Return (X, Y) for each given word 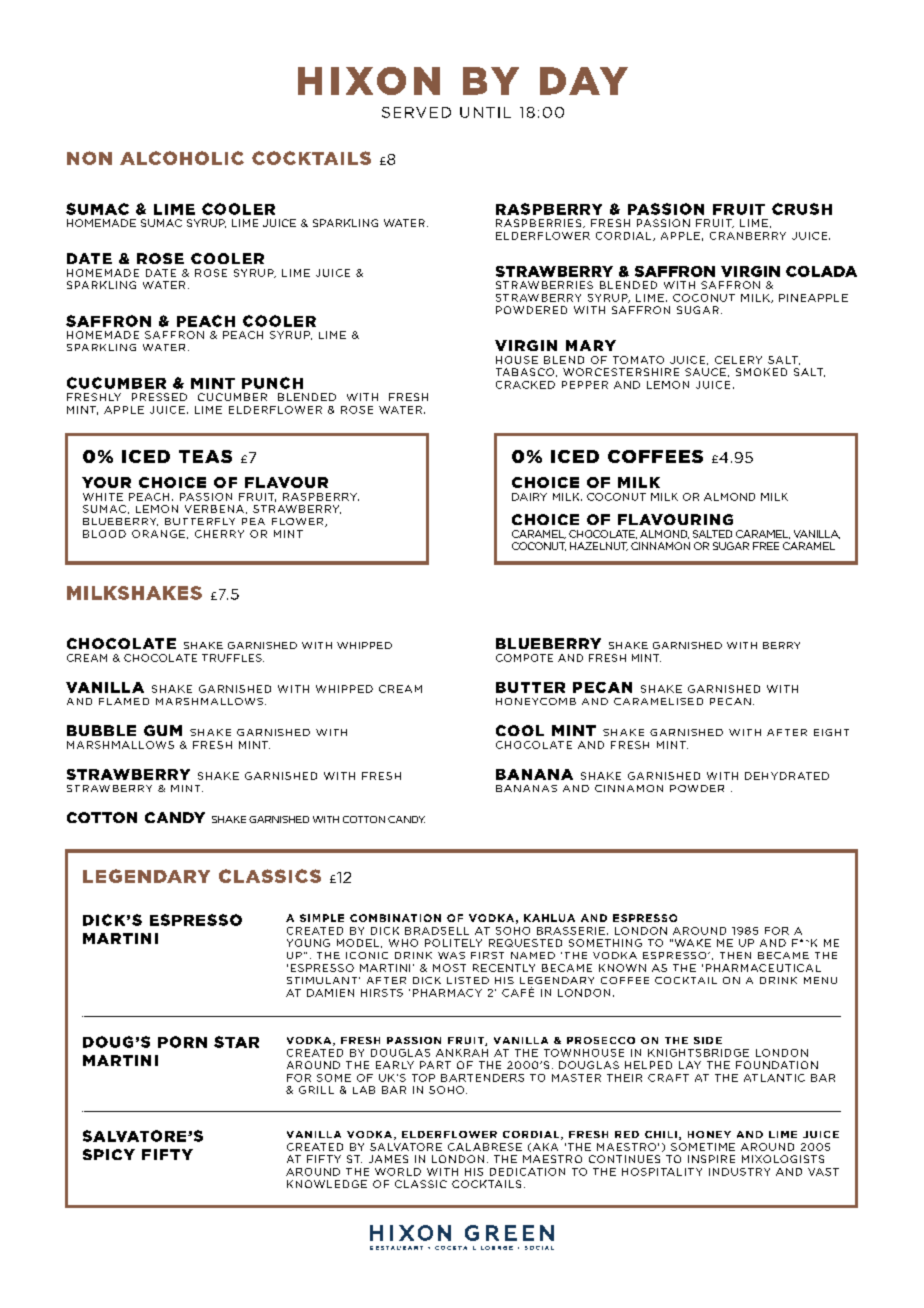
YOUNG (308, 943)
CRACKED (525, 385)
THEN (735, 955)
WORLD (398, 1172)
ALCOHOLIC (182, 158)
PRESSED (159, 397)
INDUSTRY (739, 1172)
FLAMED (124, 701)
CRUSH (802, 209)
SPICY (109, 1154)
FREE (766, 546)
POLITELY (453, 943)
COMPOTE (524, 658)
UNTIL (485, 112)
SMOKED (761, 372)
